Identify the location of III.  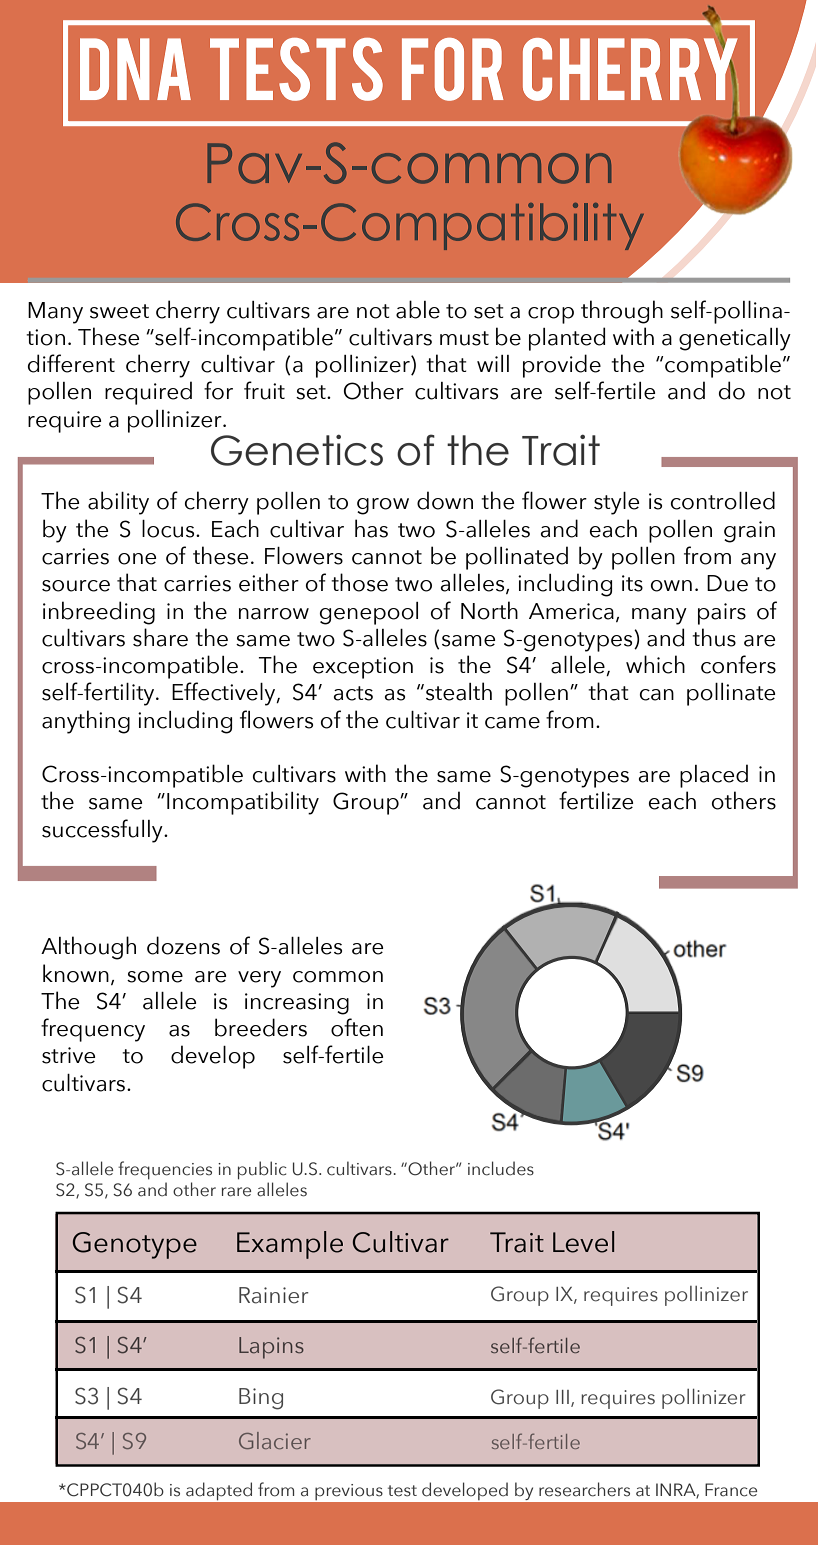
(562, 1397).
